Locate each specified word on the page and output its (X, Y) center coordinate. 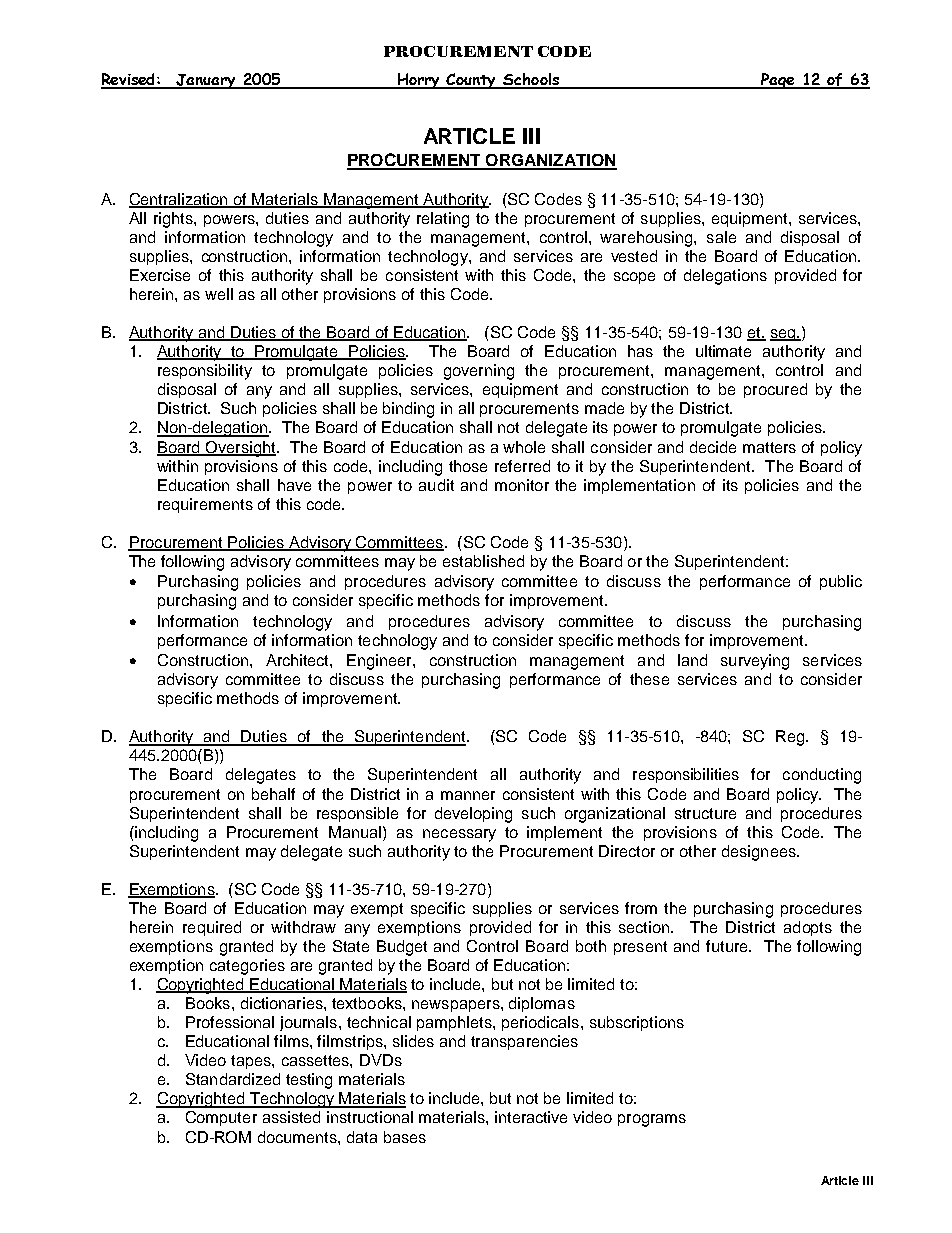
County (472, 81)
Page (778, 81)
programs (652, 1120)
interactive (531, 1117)
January (206, 81)
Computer (221, 1118)
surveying (755, 662)
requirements (205, 505)
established (483, 561)
